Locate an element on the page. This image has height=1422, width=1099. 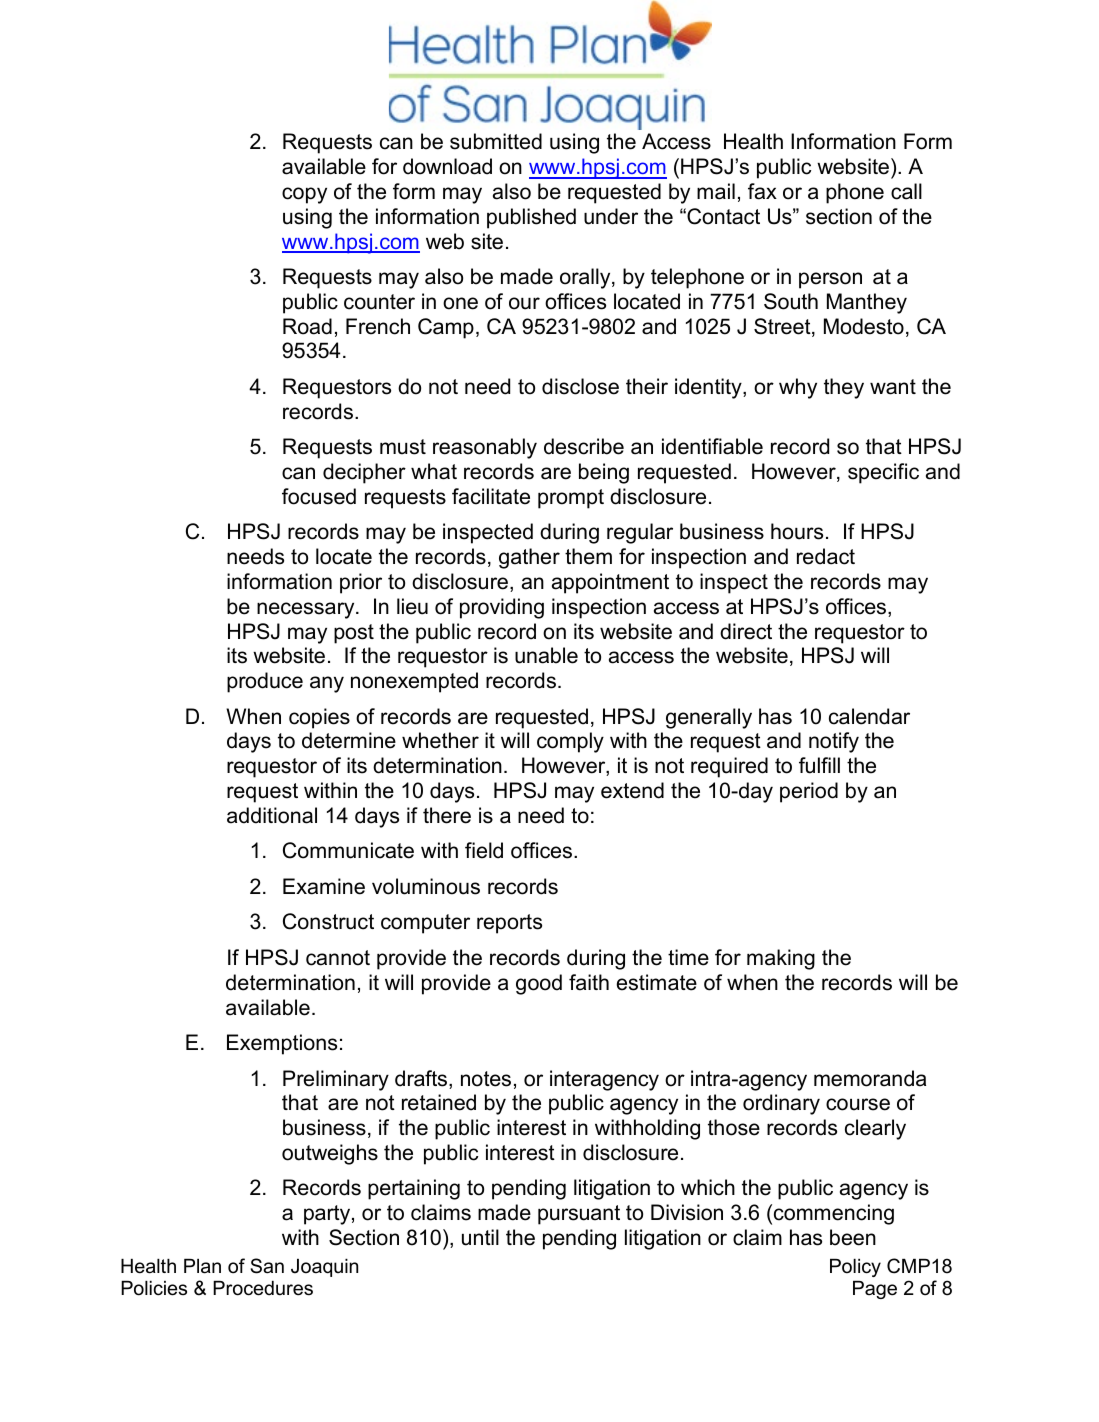
published is located at coordinates (531, 218).
